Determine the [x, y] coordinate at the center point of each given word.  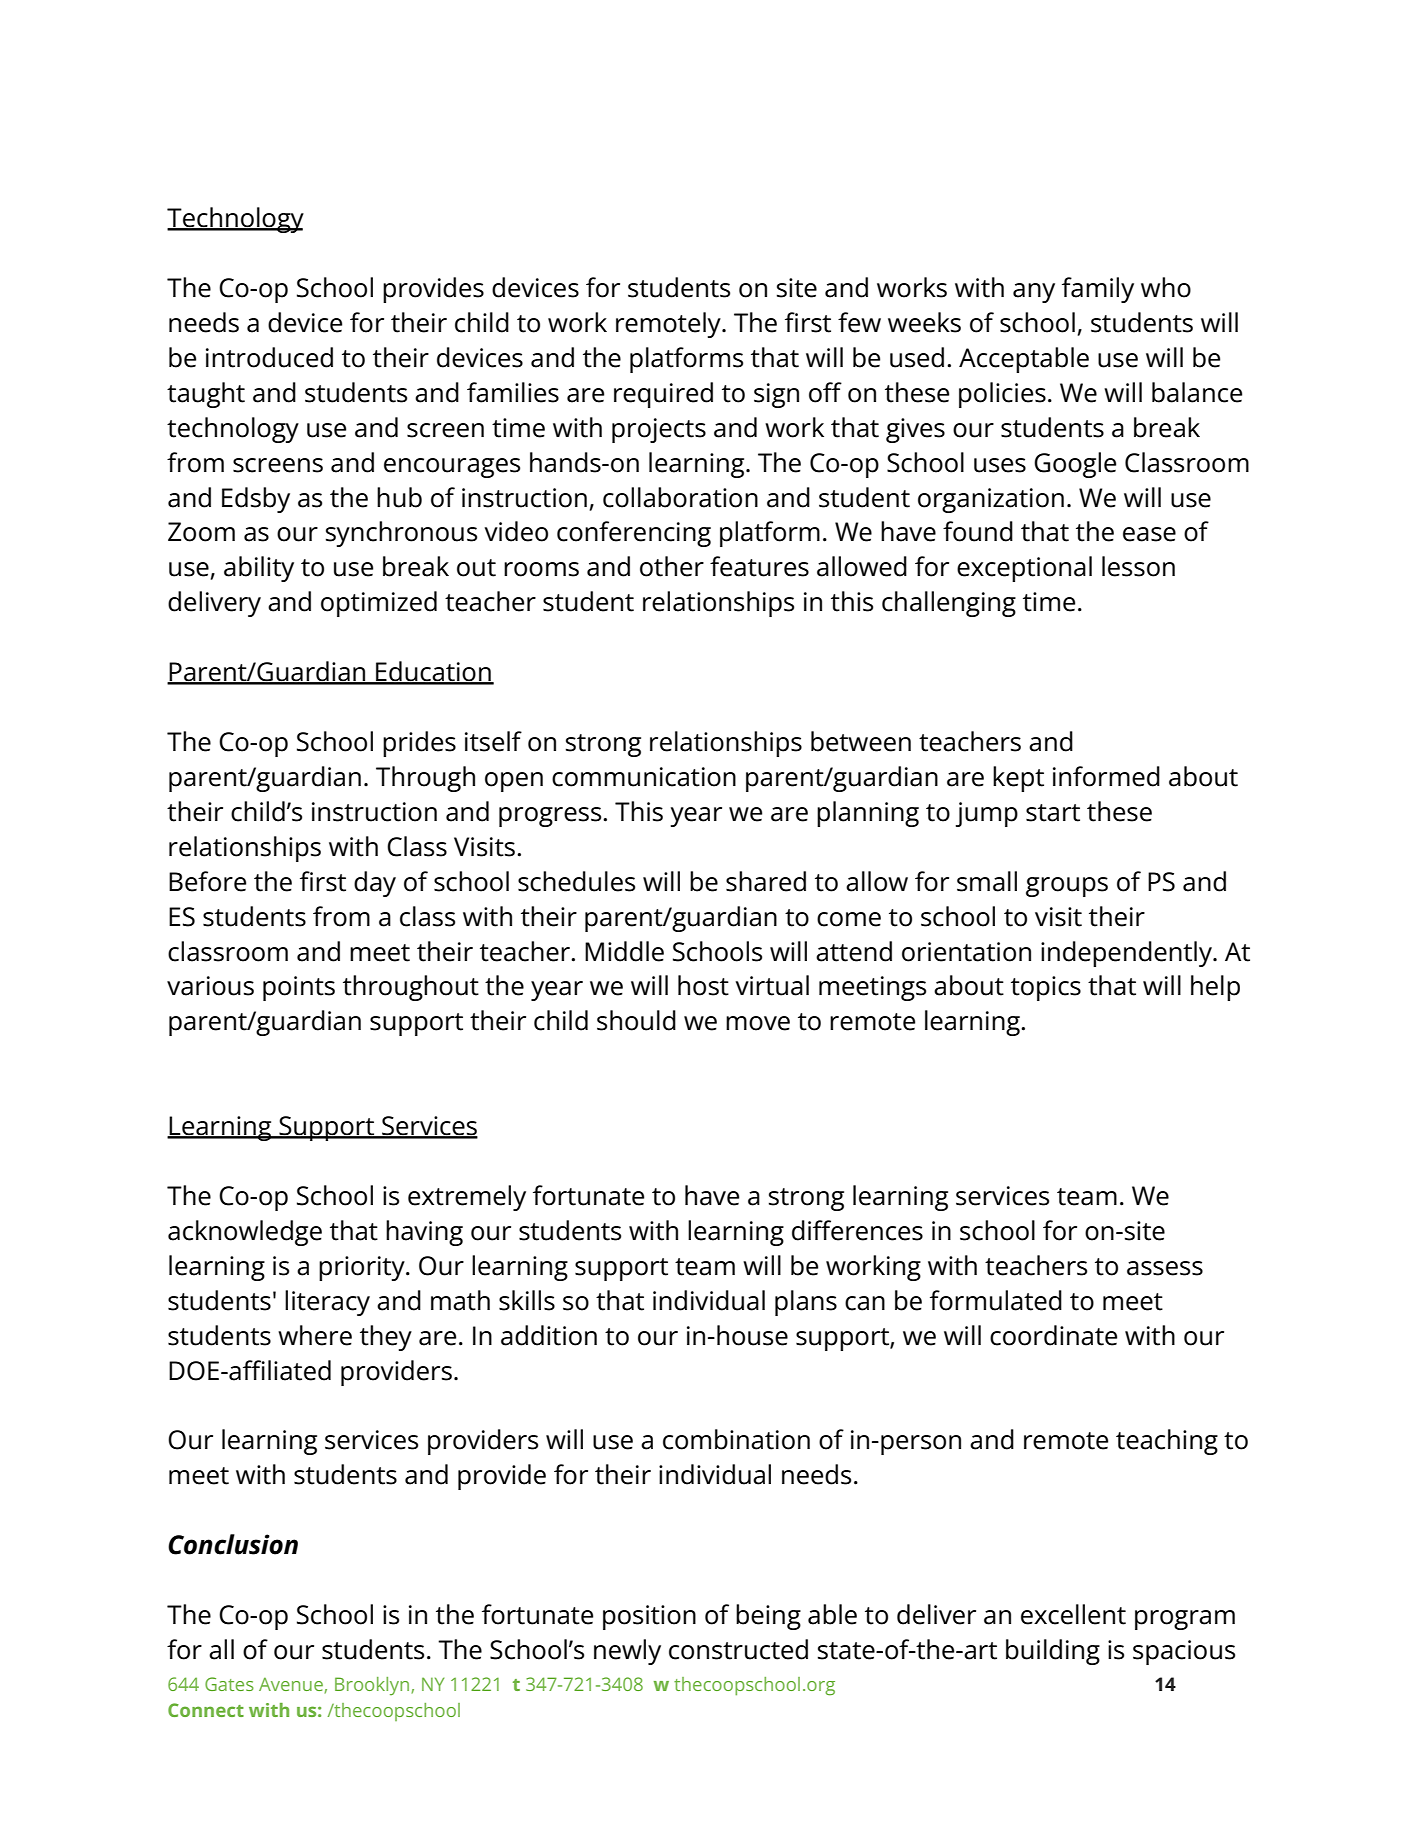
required [663, 395]
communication [644, 777]
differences [857, 1230]
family [1098, 290]
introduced [269, 357]
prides [419, 744]
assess [1165, 1268]
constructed [738, 1649]
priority [363, 1268]
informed [1106, 776]
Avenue [292, 1685]
